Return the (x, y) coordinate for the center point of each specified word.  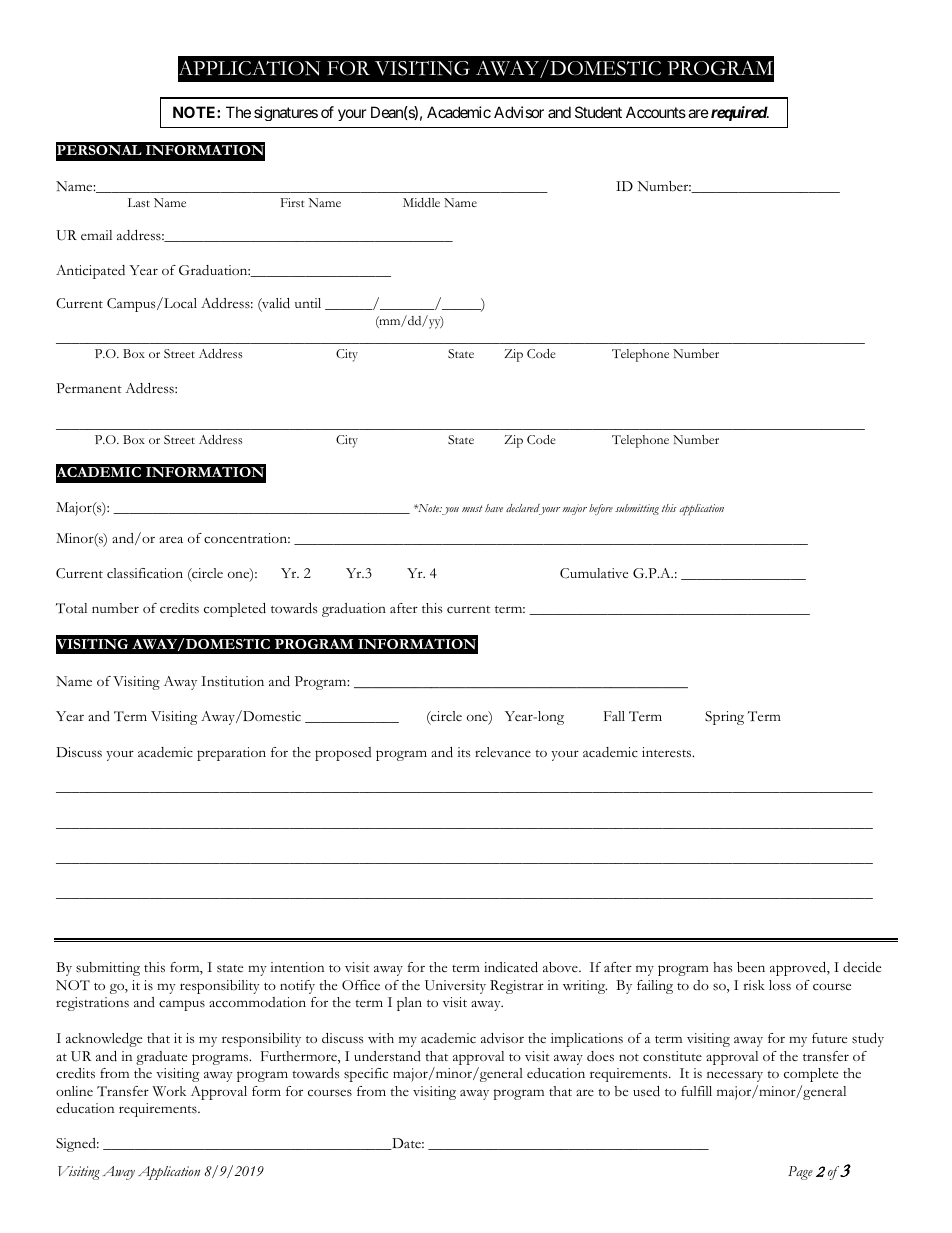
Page (800, 1173)
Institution (232, 681)
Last (139, 202)
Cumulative (594, 573)
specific (366, 1075)
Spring (724, 718)
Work (169, 1091)
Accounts (656, 112)
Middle (421, 202)
